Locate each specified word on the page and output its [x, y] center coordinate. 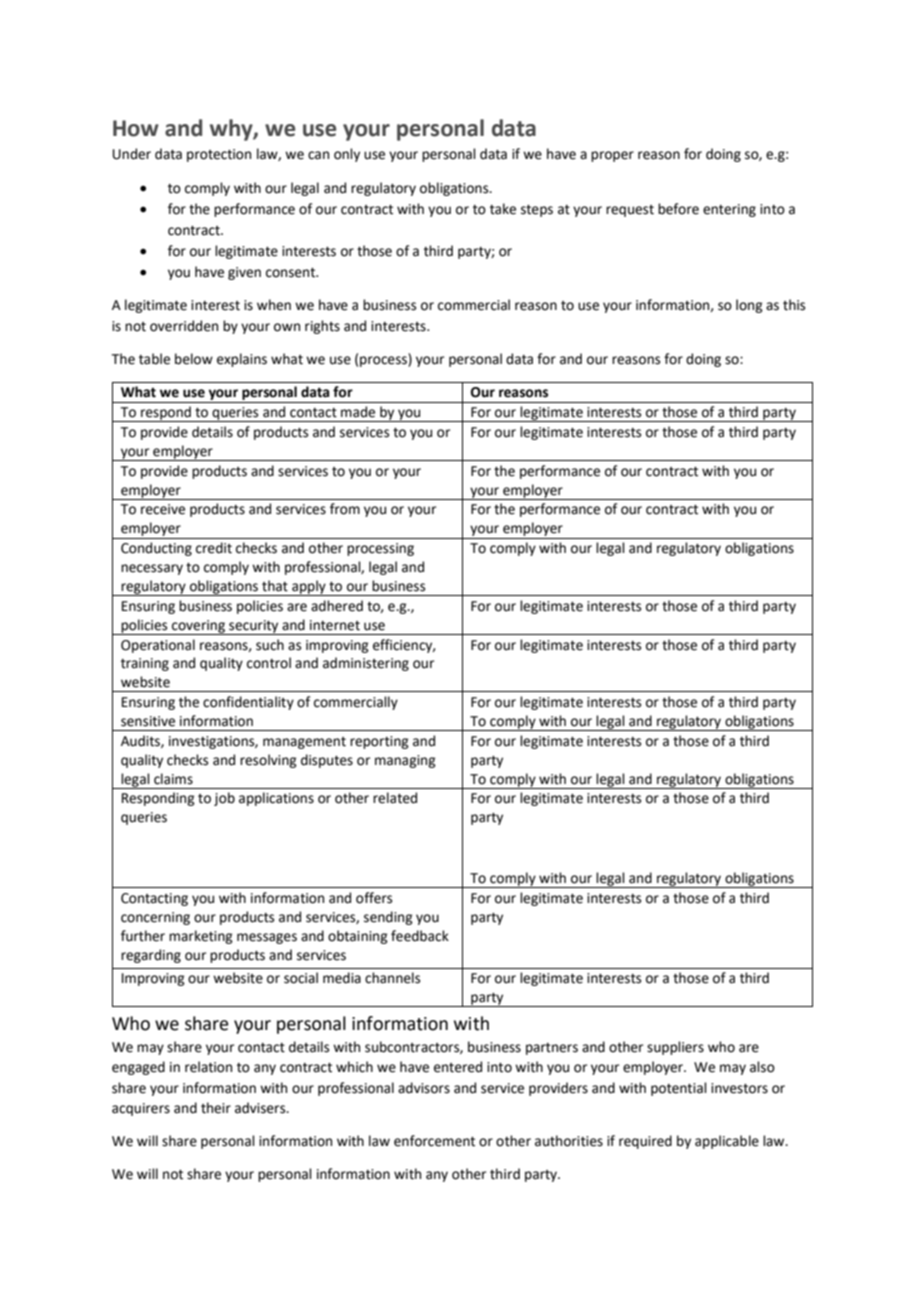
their [216, 1108]
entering [729, 210]
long [749, 306]
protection [219, 155]
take [503, 209]
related [395, 798]
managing [405, 761]
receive [163, 509]
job [224, 799]
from [345, 509]
